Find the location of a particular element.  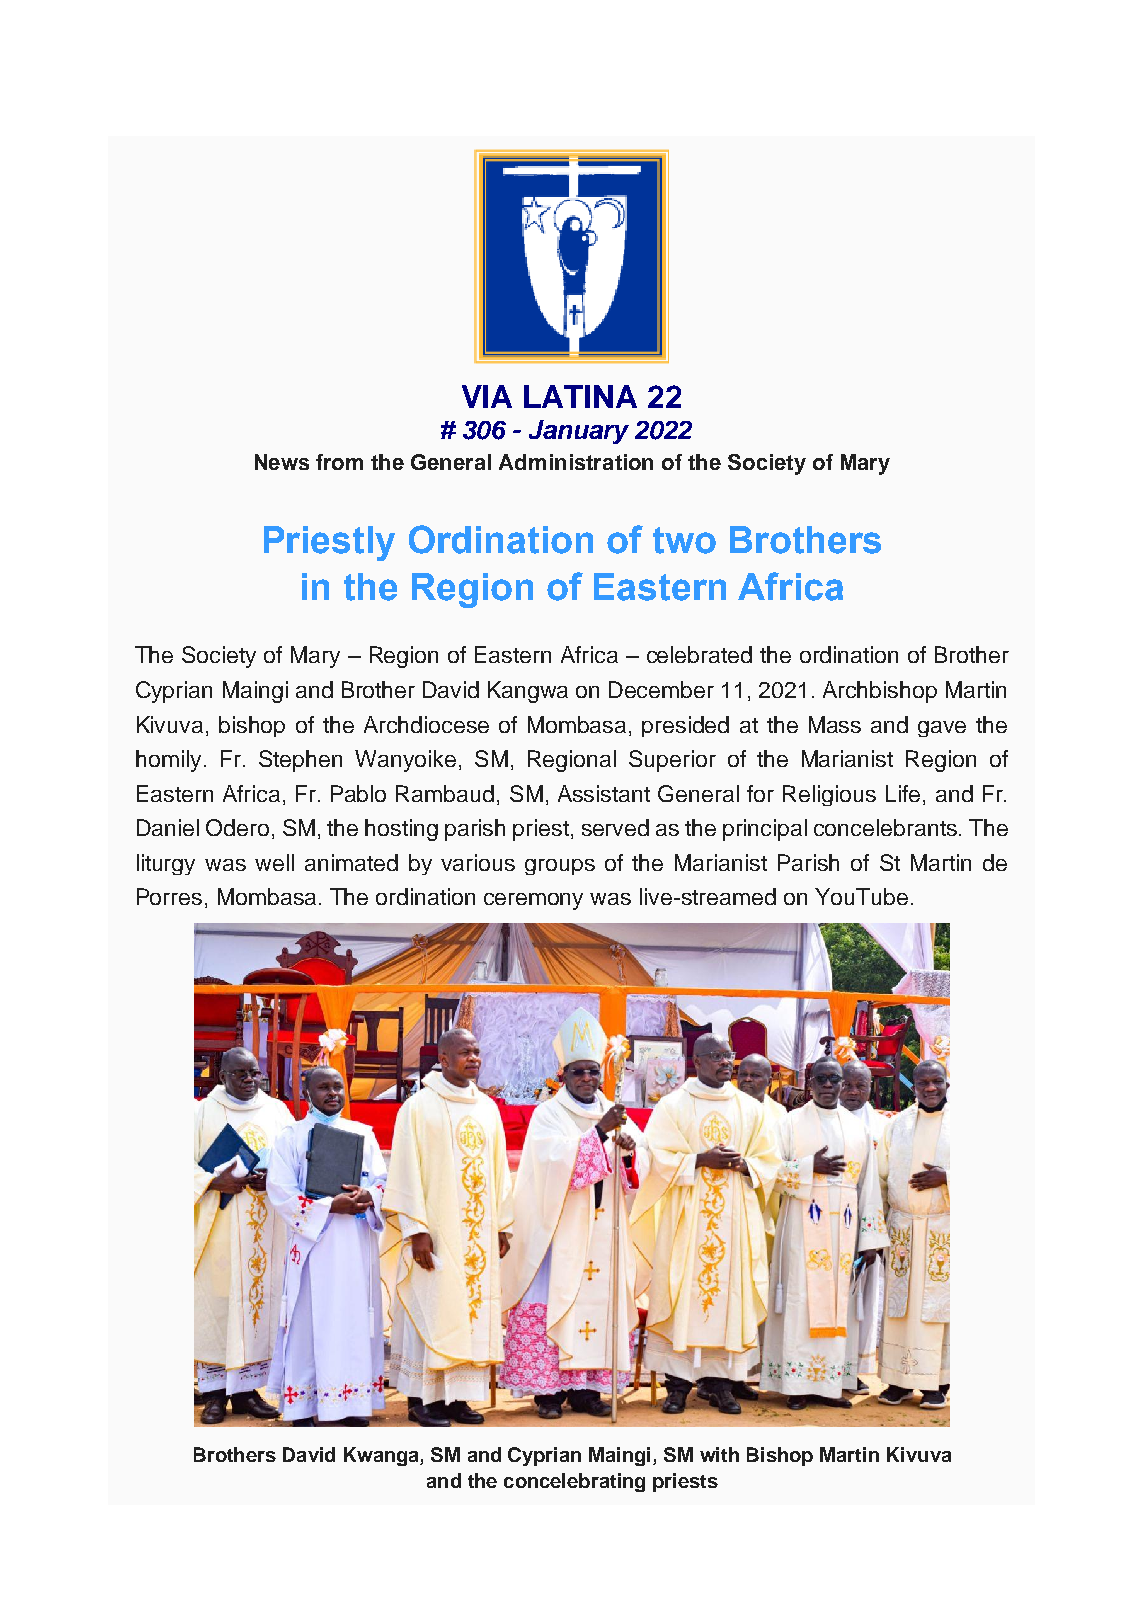

various is located at coordinates (478, 862).
